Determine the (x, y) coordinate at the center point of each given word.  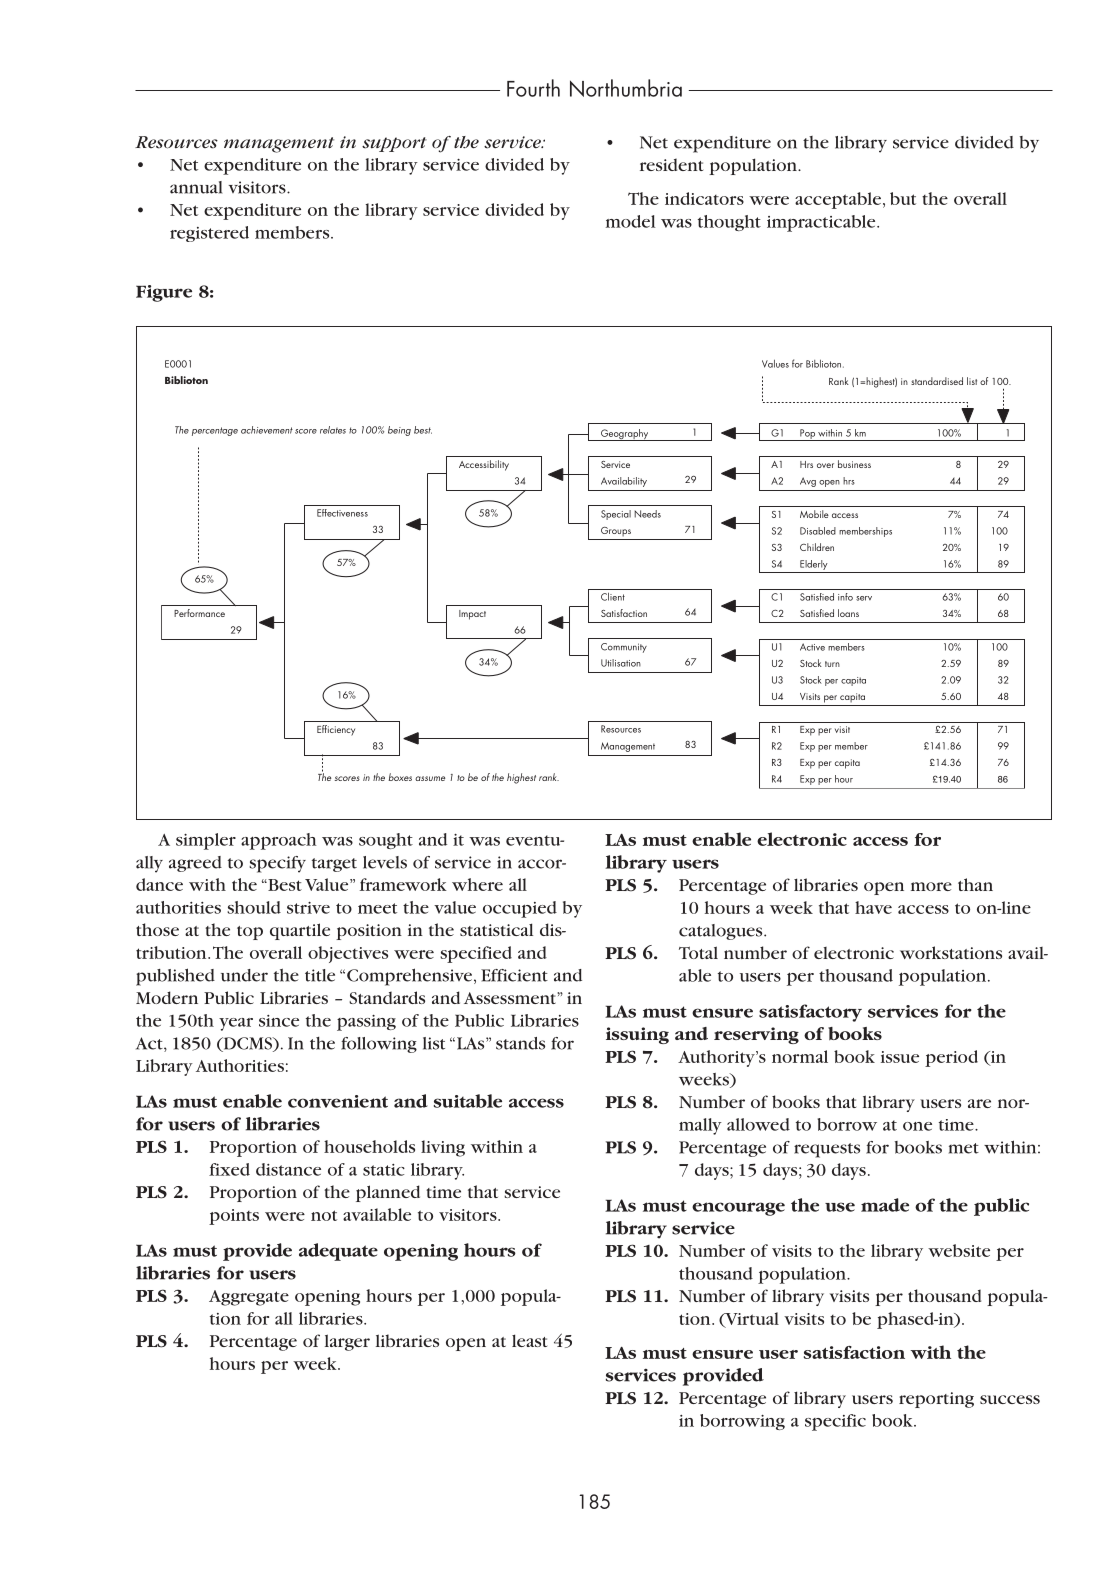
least (529, 1340)
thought (729, 223)
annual (196, 187)
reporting (936, 1400)
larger (347, 1342)
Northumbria (626, 88)
